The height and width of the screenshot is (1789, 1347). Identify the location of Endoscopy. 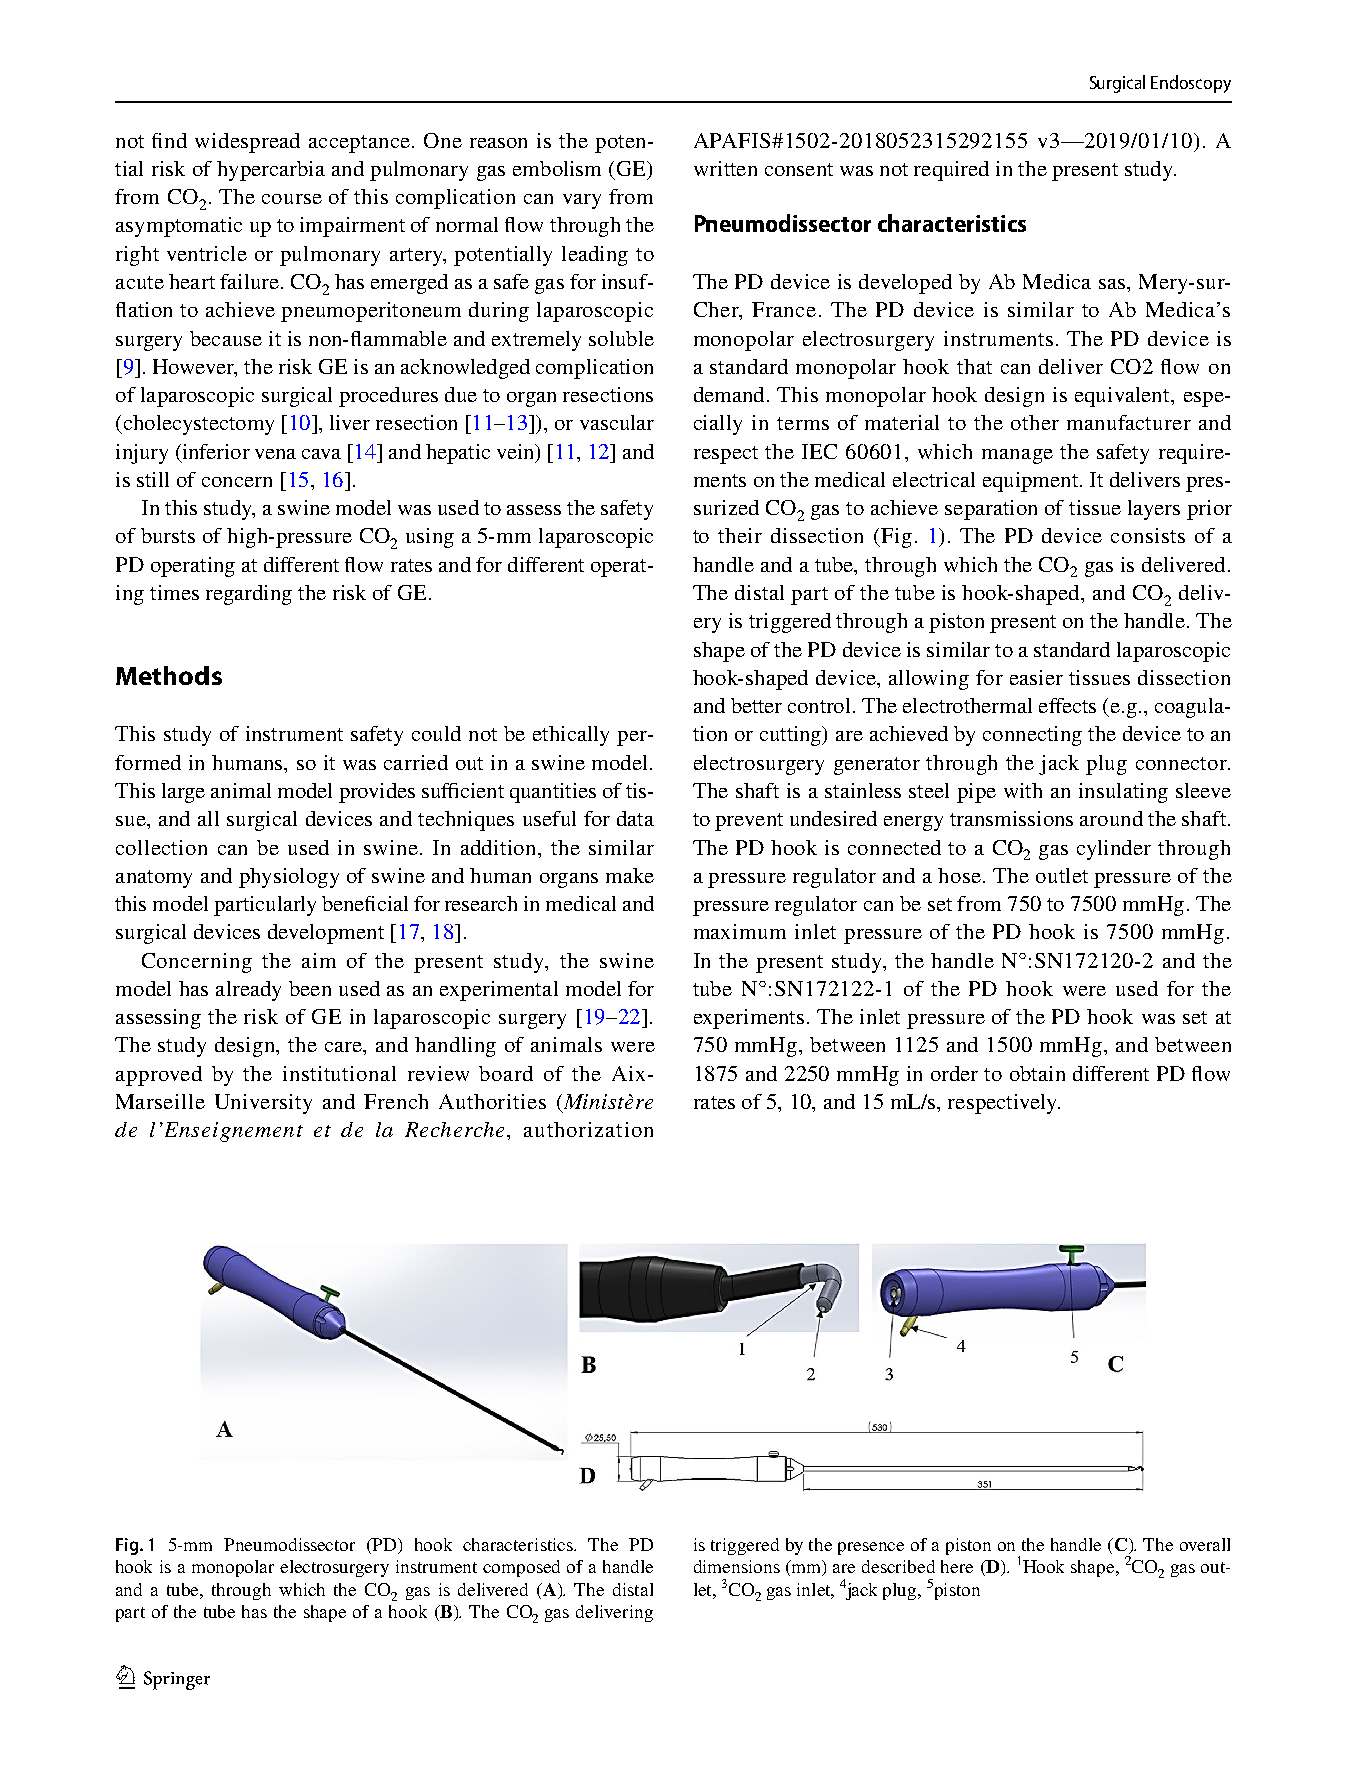
(1191, 84).
